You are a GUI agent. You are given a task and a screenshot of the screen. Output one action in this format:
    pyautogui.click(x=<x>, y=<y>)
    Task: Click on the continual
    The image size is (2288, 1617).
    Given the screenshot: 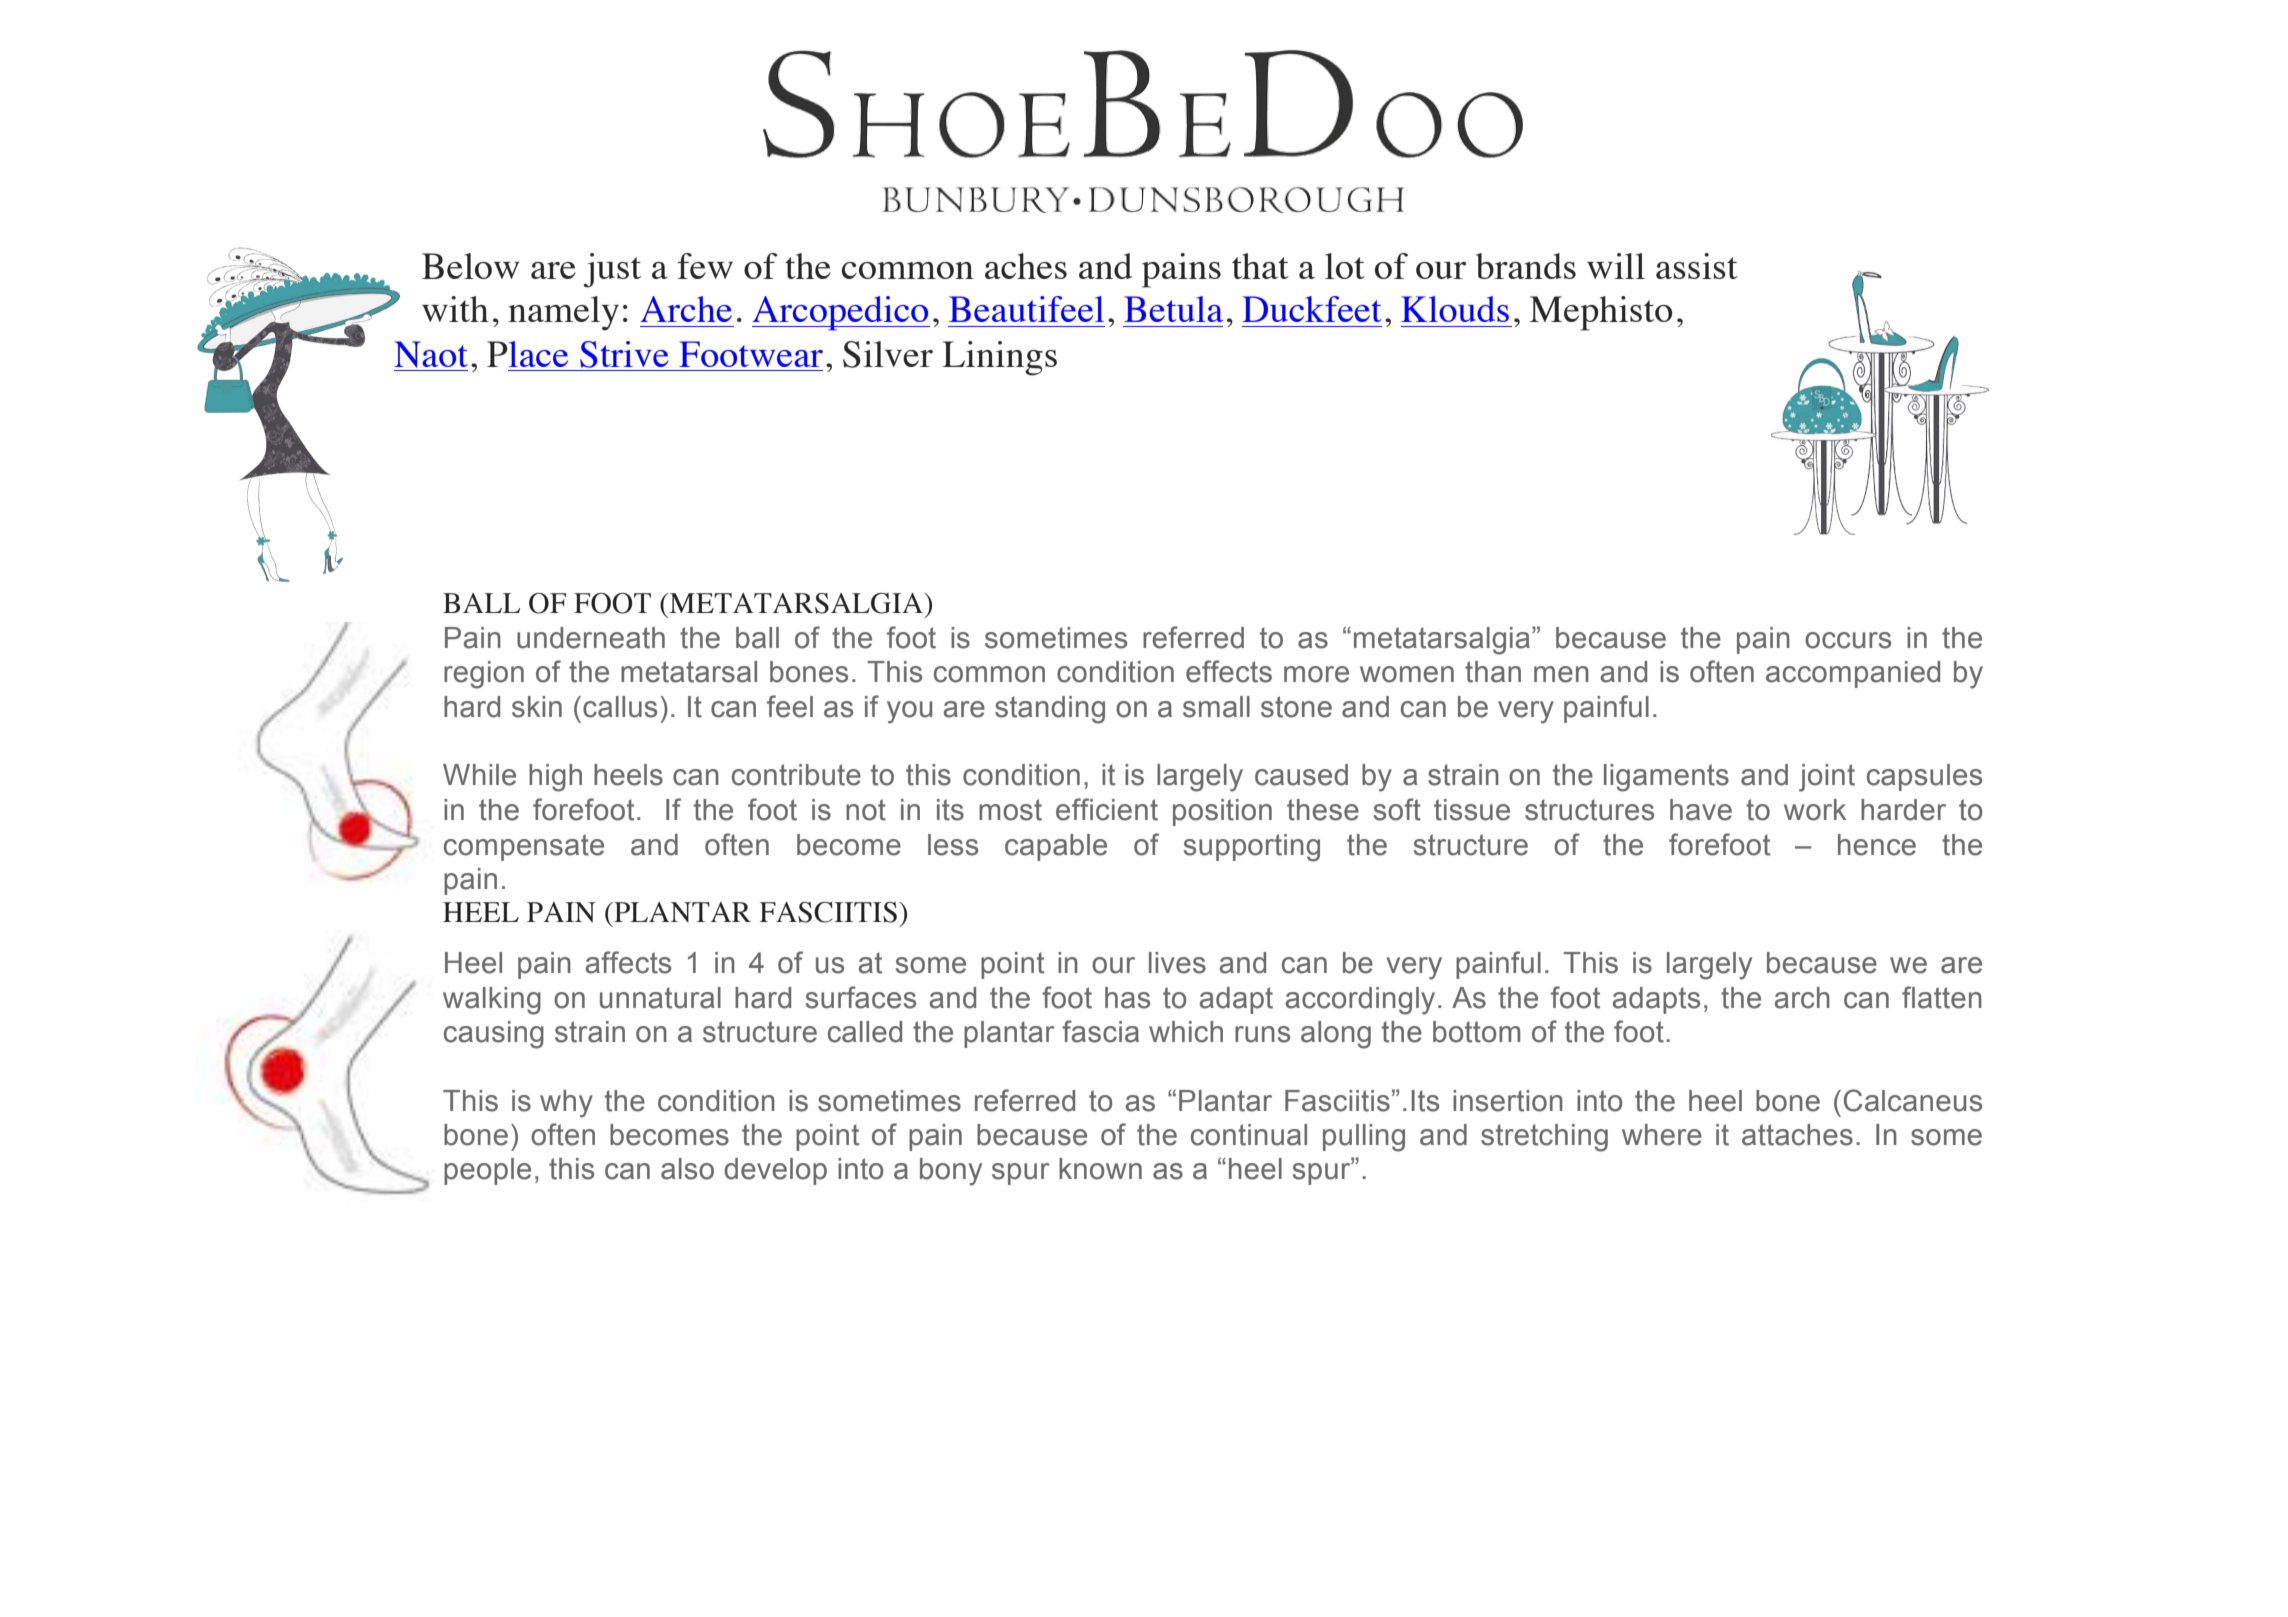 What is the action you would take?
    pyautogui.click(x=1249, y=1135)
